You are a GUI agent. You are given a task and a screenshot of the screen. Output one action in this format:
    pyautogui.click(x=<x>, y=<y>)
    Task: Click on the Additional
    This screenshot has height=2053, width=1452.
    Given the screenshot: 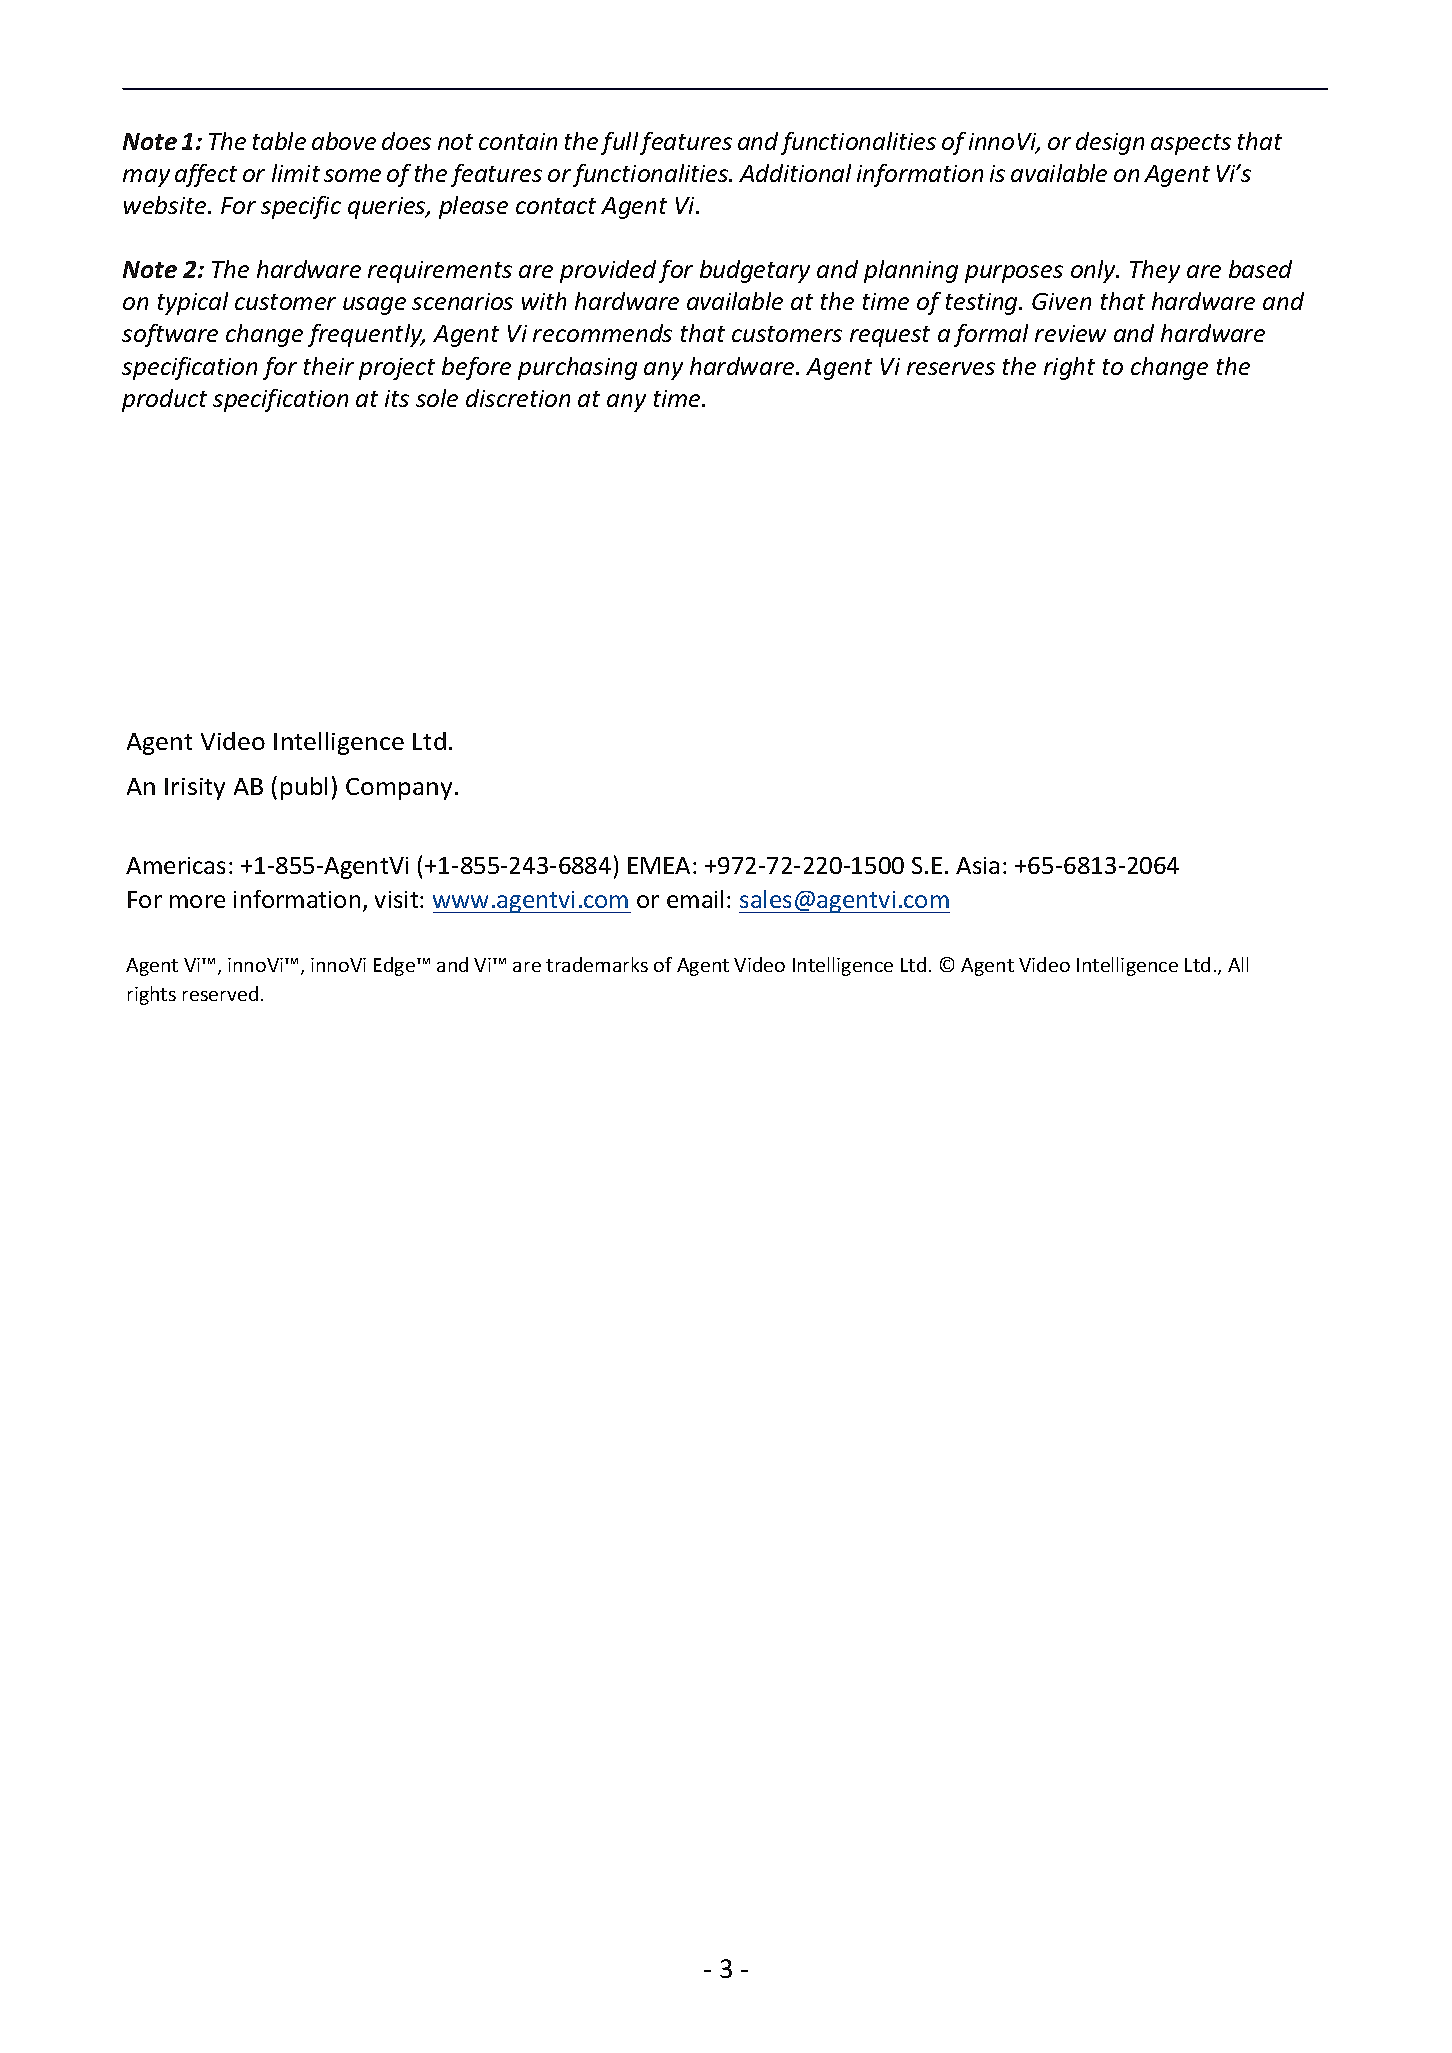 What is the action you would take?
    pyautogui.click(x=795, y=173)
